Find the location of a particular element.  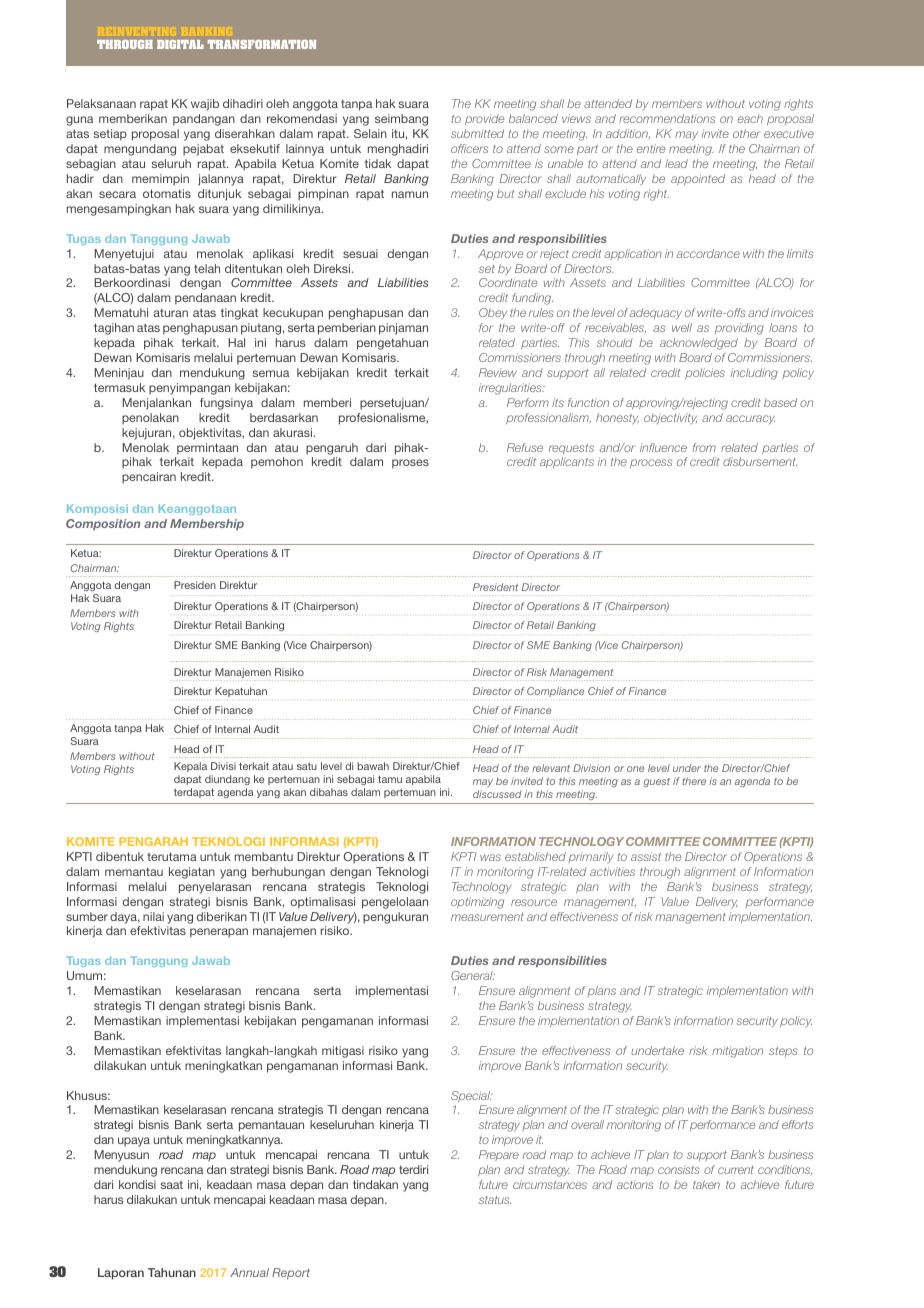

status is located at coordinates (495, 1200).
